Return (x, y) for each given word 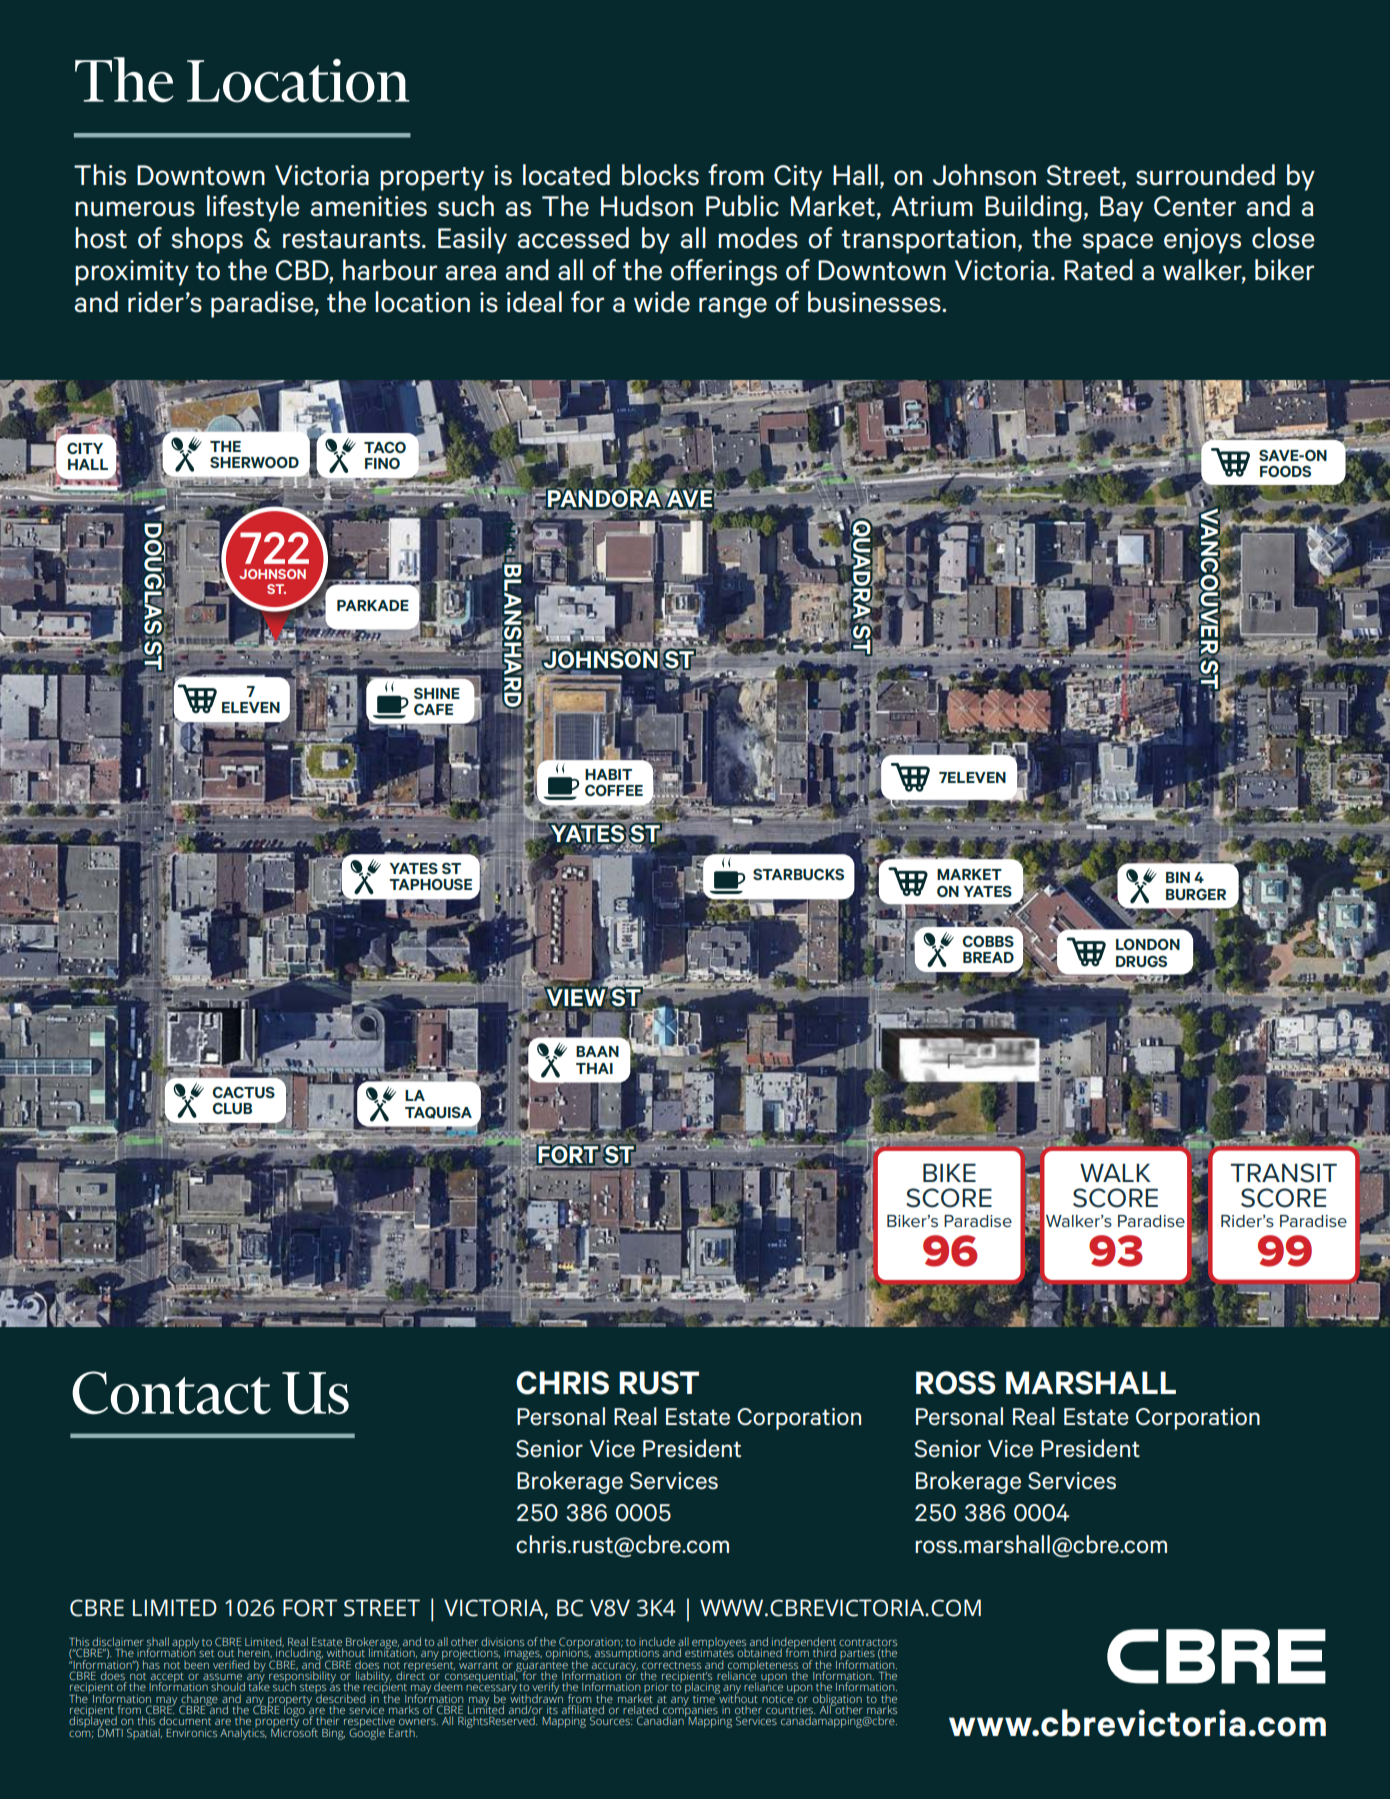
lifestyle (253, 208)
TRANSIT (1284, 1173)
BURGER (1196, 894)
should (228, 1686)
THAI (594, 1068)
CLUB (232, 1108)
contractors (868, 1642)
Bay (1121, 209)
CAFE (433, 709)
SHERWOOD (254, 462)
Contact (171, 1392)
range (733, 307)
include (657, 1641)
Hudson (647, 206)
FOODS (1285, 471)
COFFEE (614, 790)
